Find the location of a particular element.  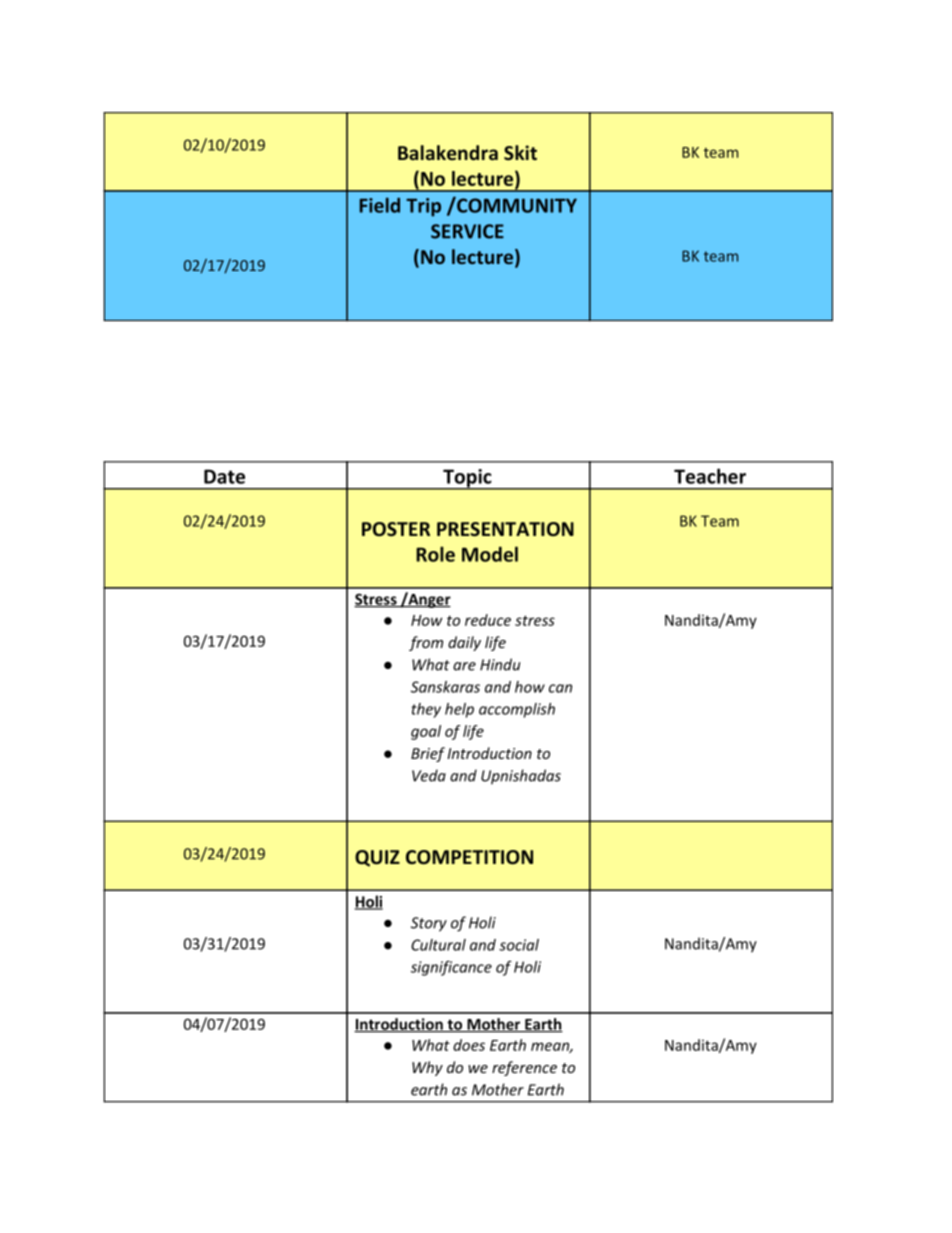

goal is located at coordinates (426, 732).
